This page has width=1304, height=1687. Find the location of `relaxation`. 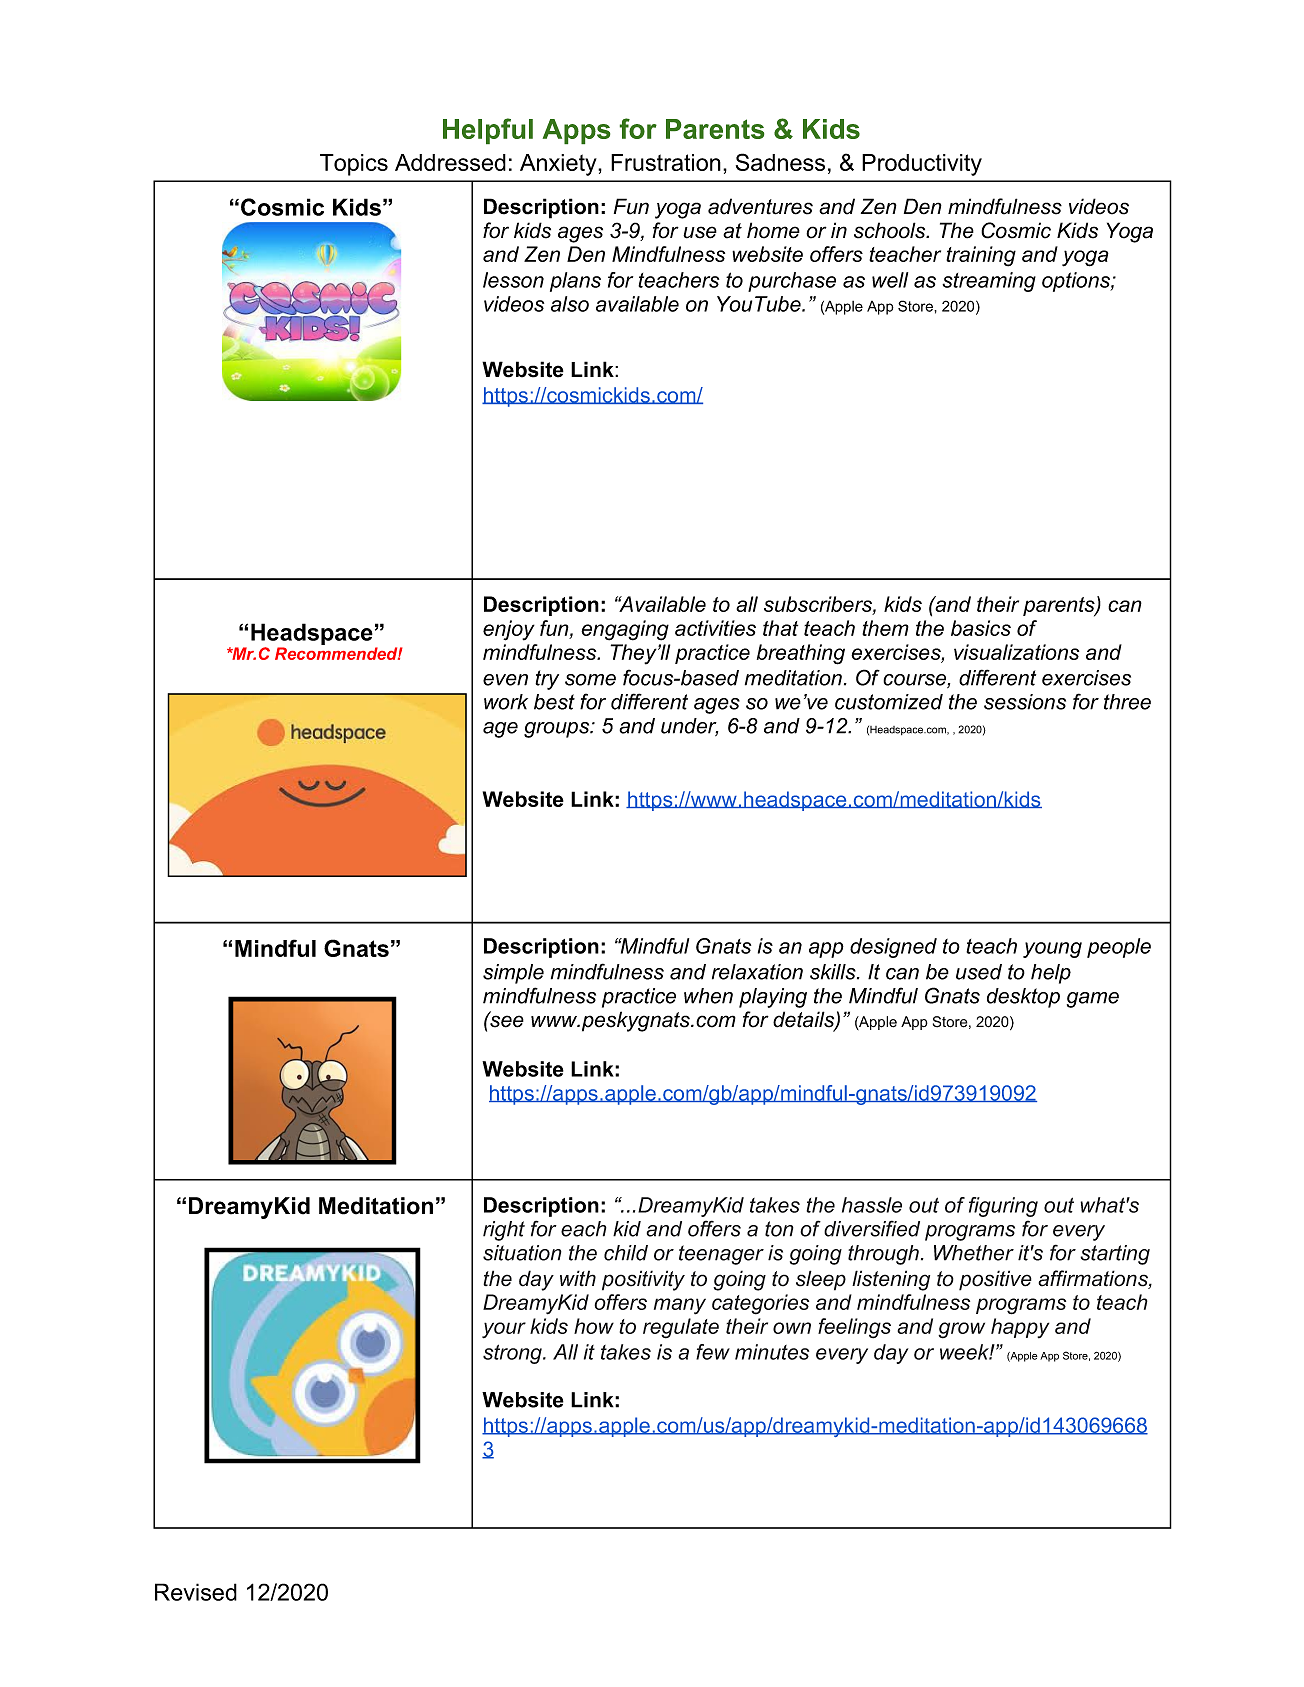

relaxation is located at coordinates (757, 972).
